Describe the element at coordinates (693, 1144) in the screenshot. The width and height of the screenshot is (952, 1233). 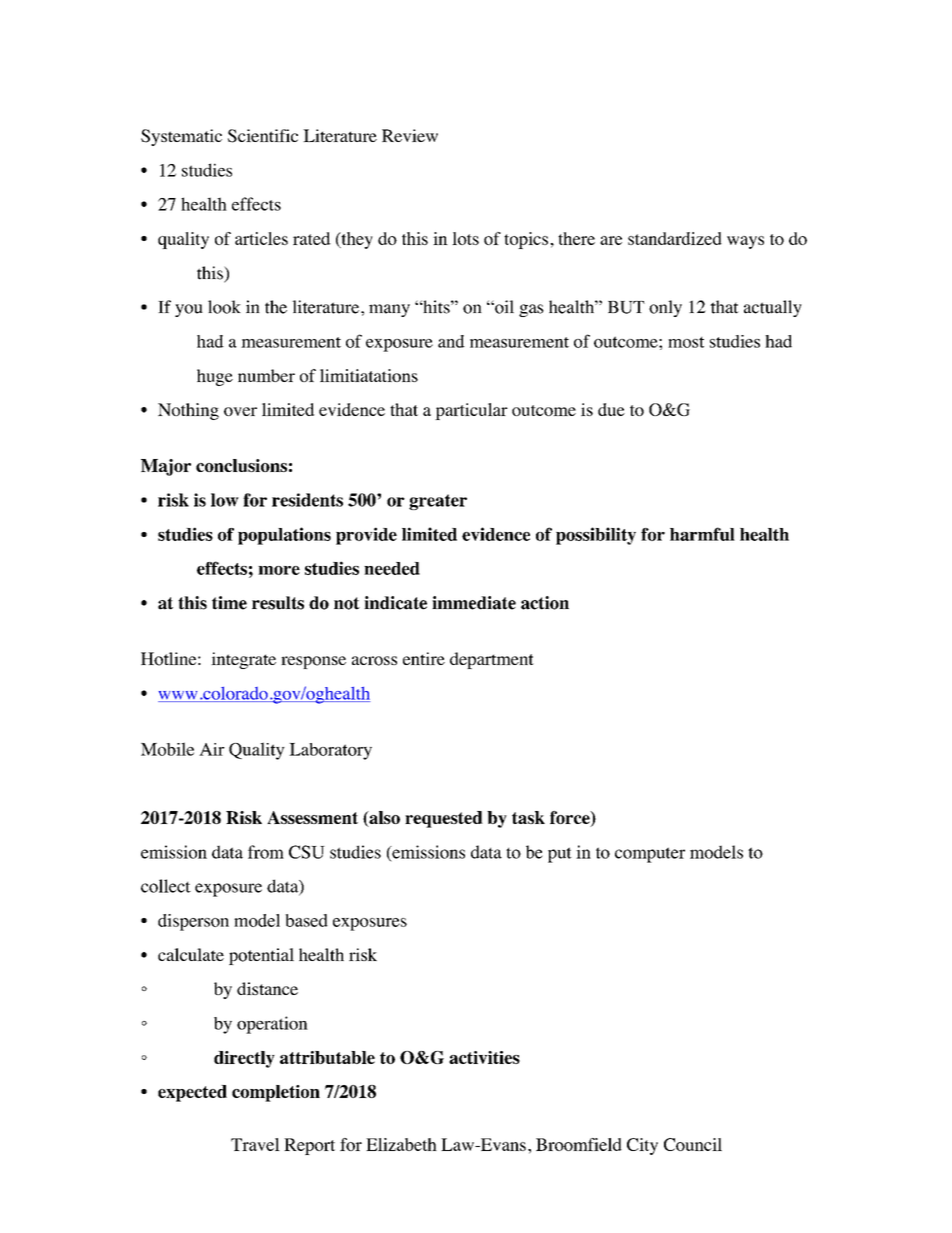
I see `Council` at that location.
